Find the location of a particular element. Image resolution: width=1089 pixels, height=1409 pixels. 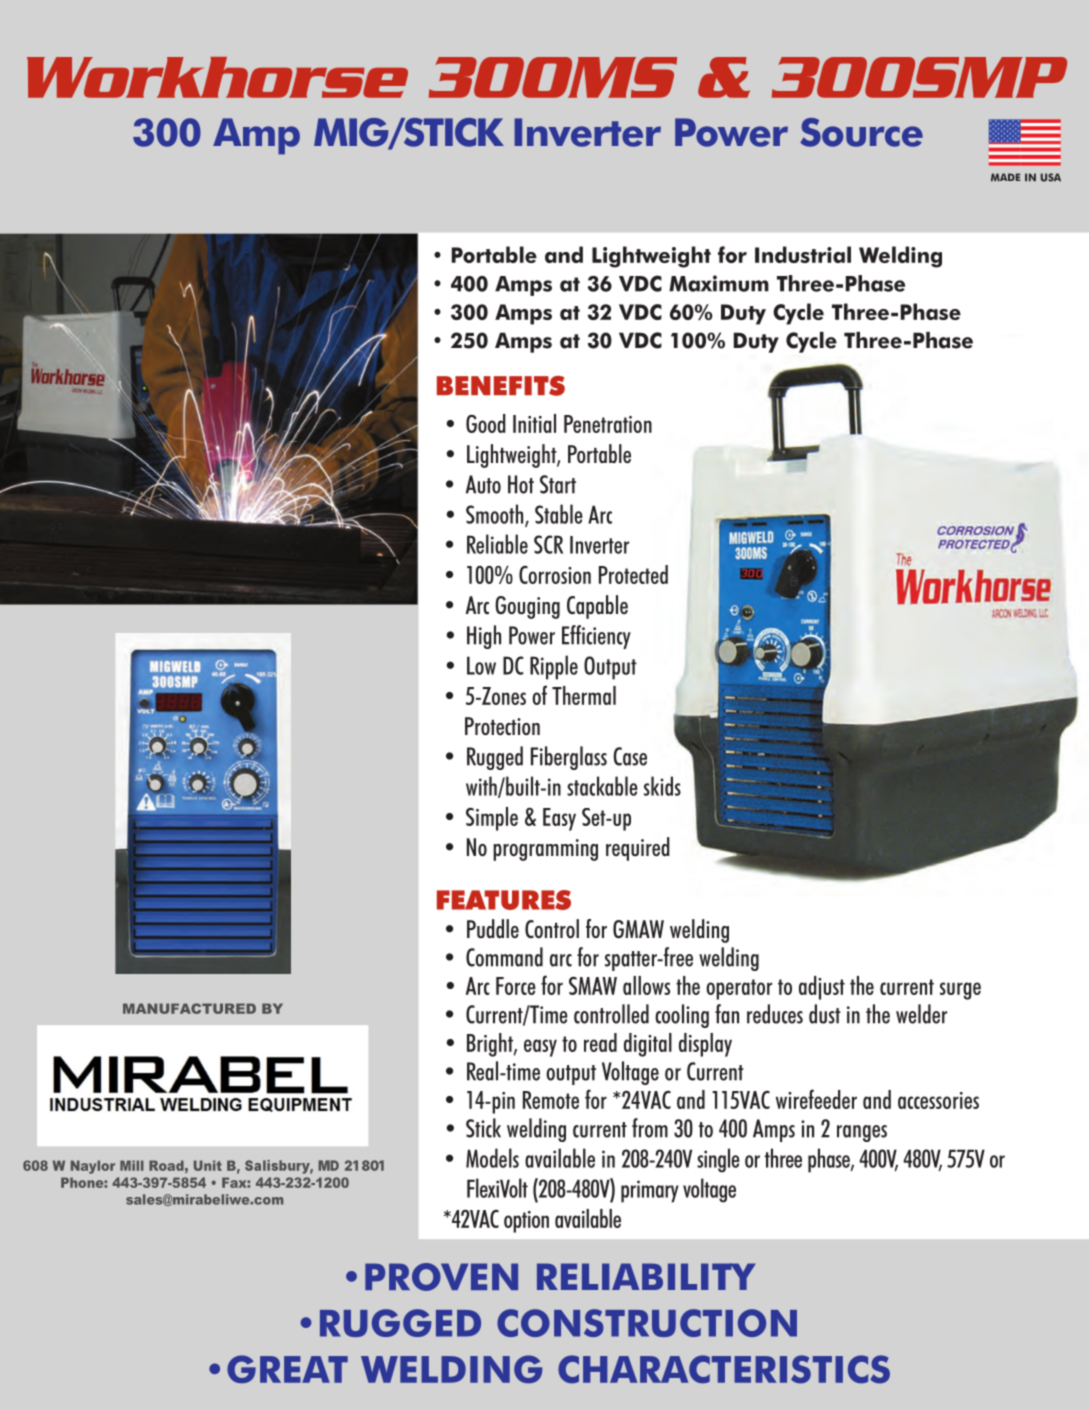

Workhorse is located at coordinates (217, 77).
